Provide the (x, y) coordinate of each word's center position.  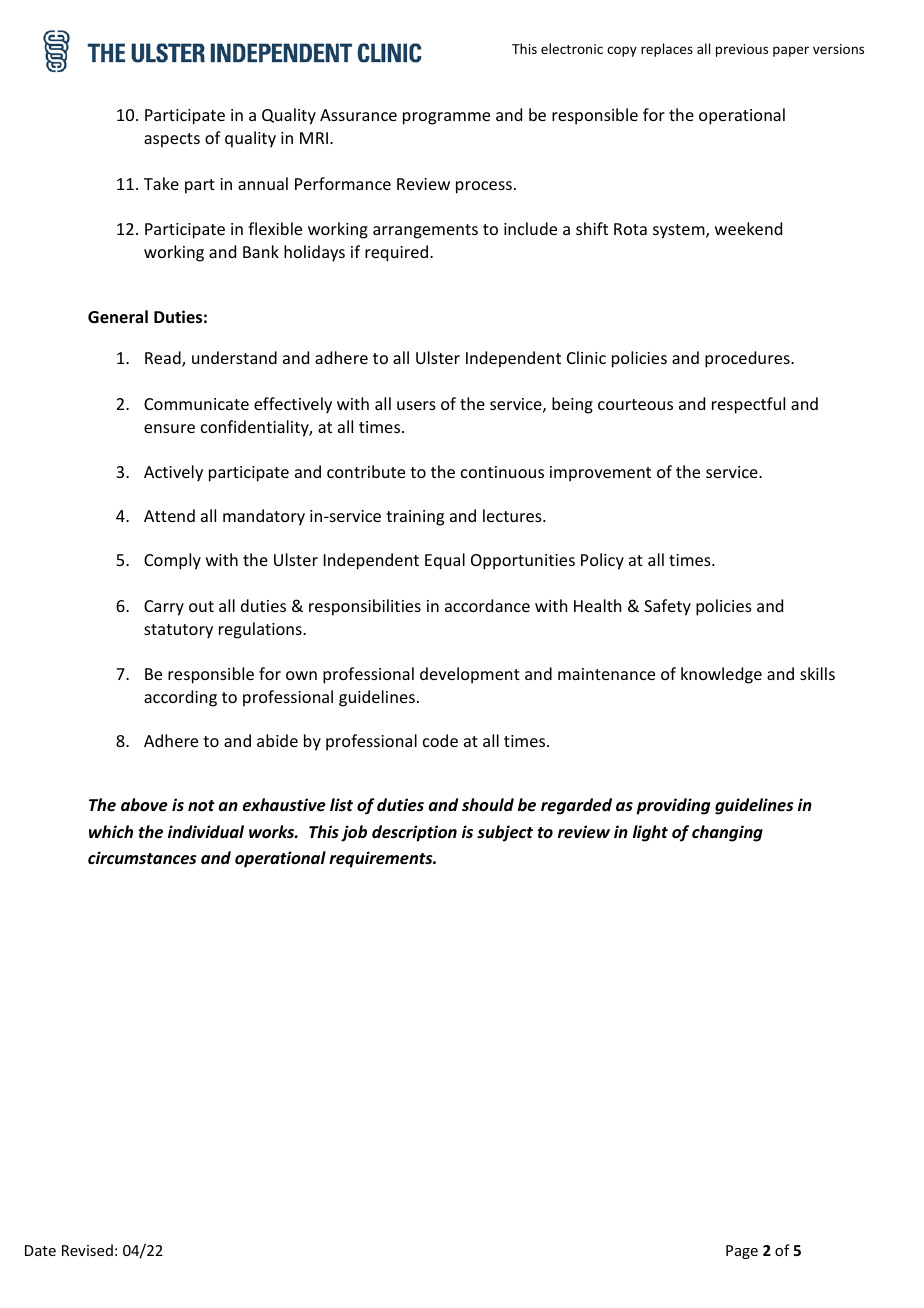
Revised (87, 1250)
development (470, 675)
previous (742, 50)
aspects (172, 140)
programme (446, 118)
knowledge (721, 675)
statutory (178, 631)
